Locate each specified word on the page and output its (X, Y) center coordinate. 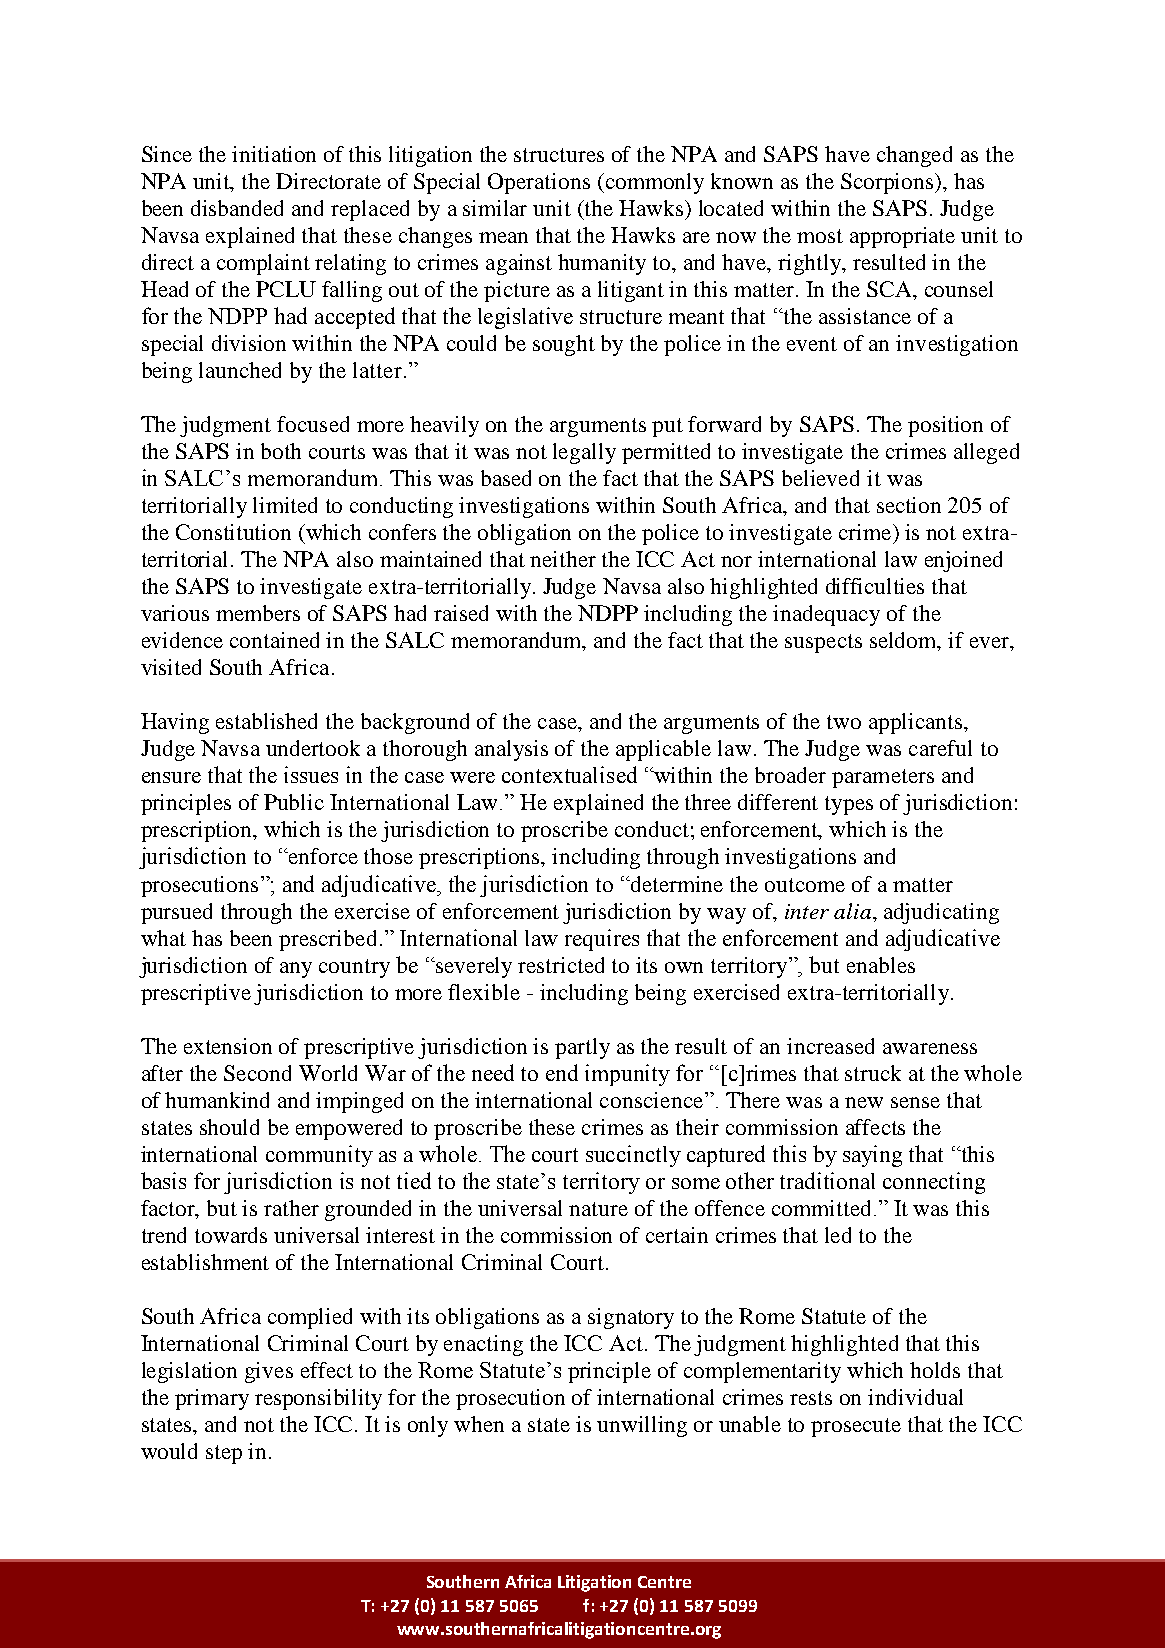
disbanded (237, 208)
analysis (511, 750)
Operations (539, 183)
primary (212, 1399)
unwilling (642, 1426)
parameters (883, 778)
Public (294, 802)
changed (914, 156)
